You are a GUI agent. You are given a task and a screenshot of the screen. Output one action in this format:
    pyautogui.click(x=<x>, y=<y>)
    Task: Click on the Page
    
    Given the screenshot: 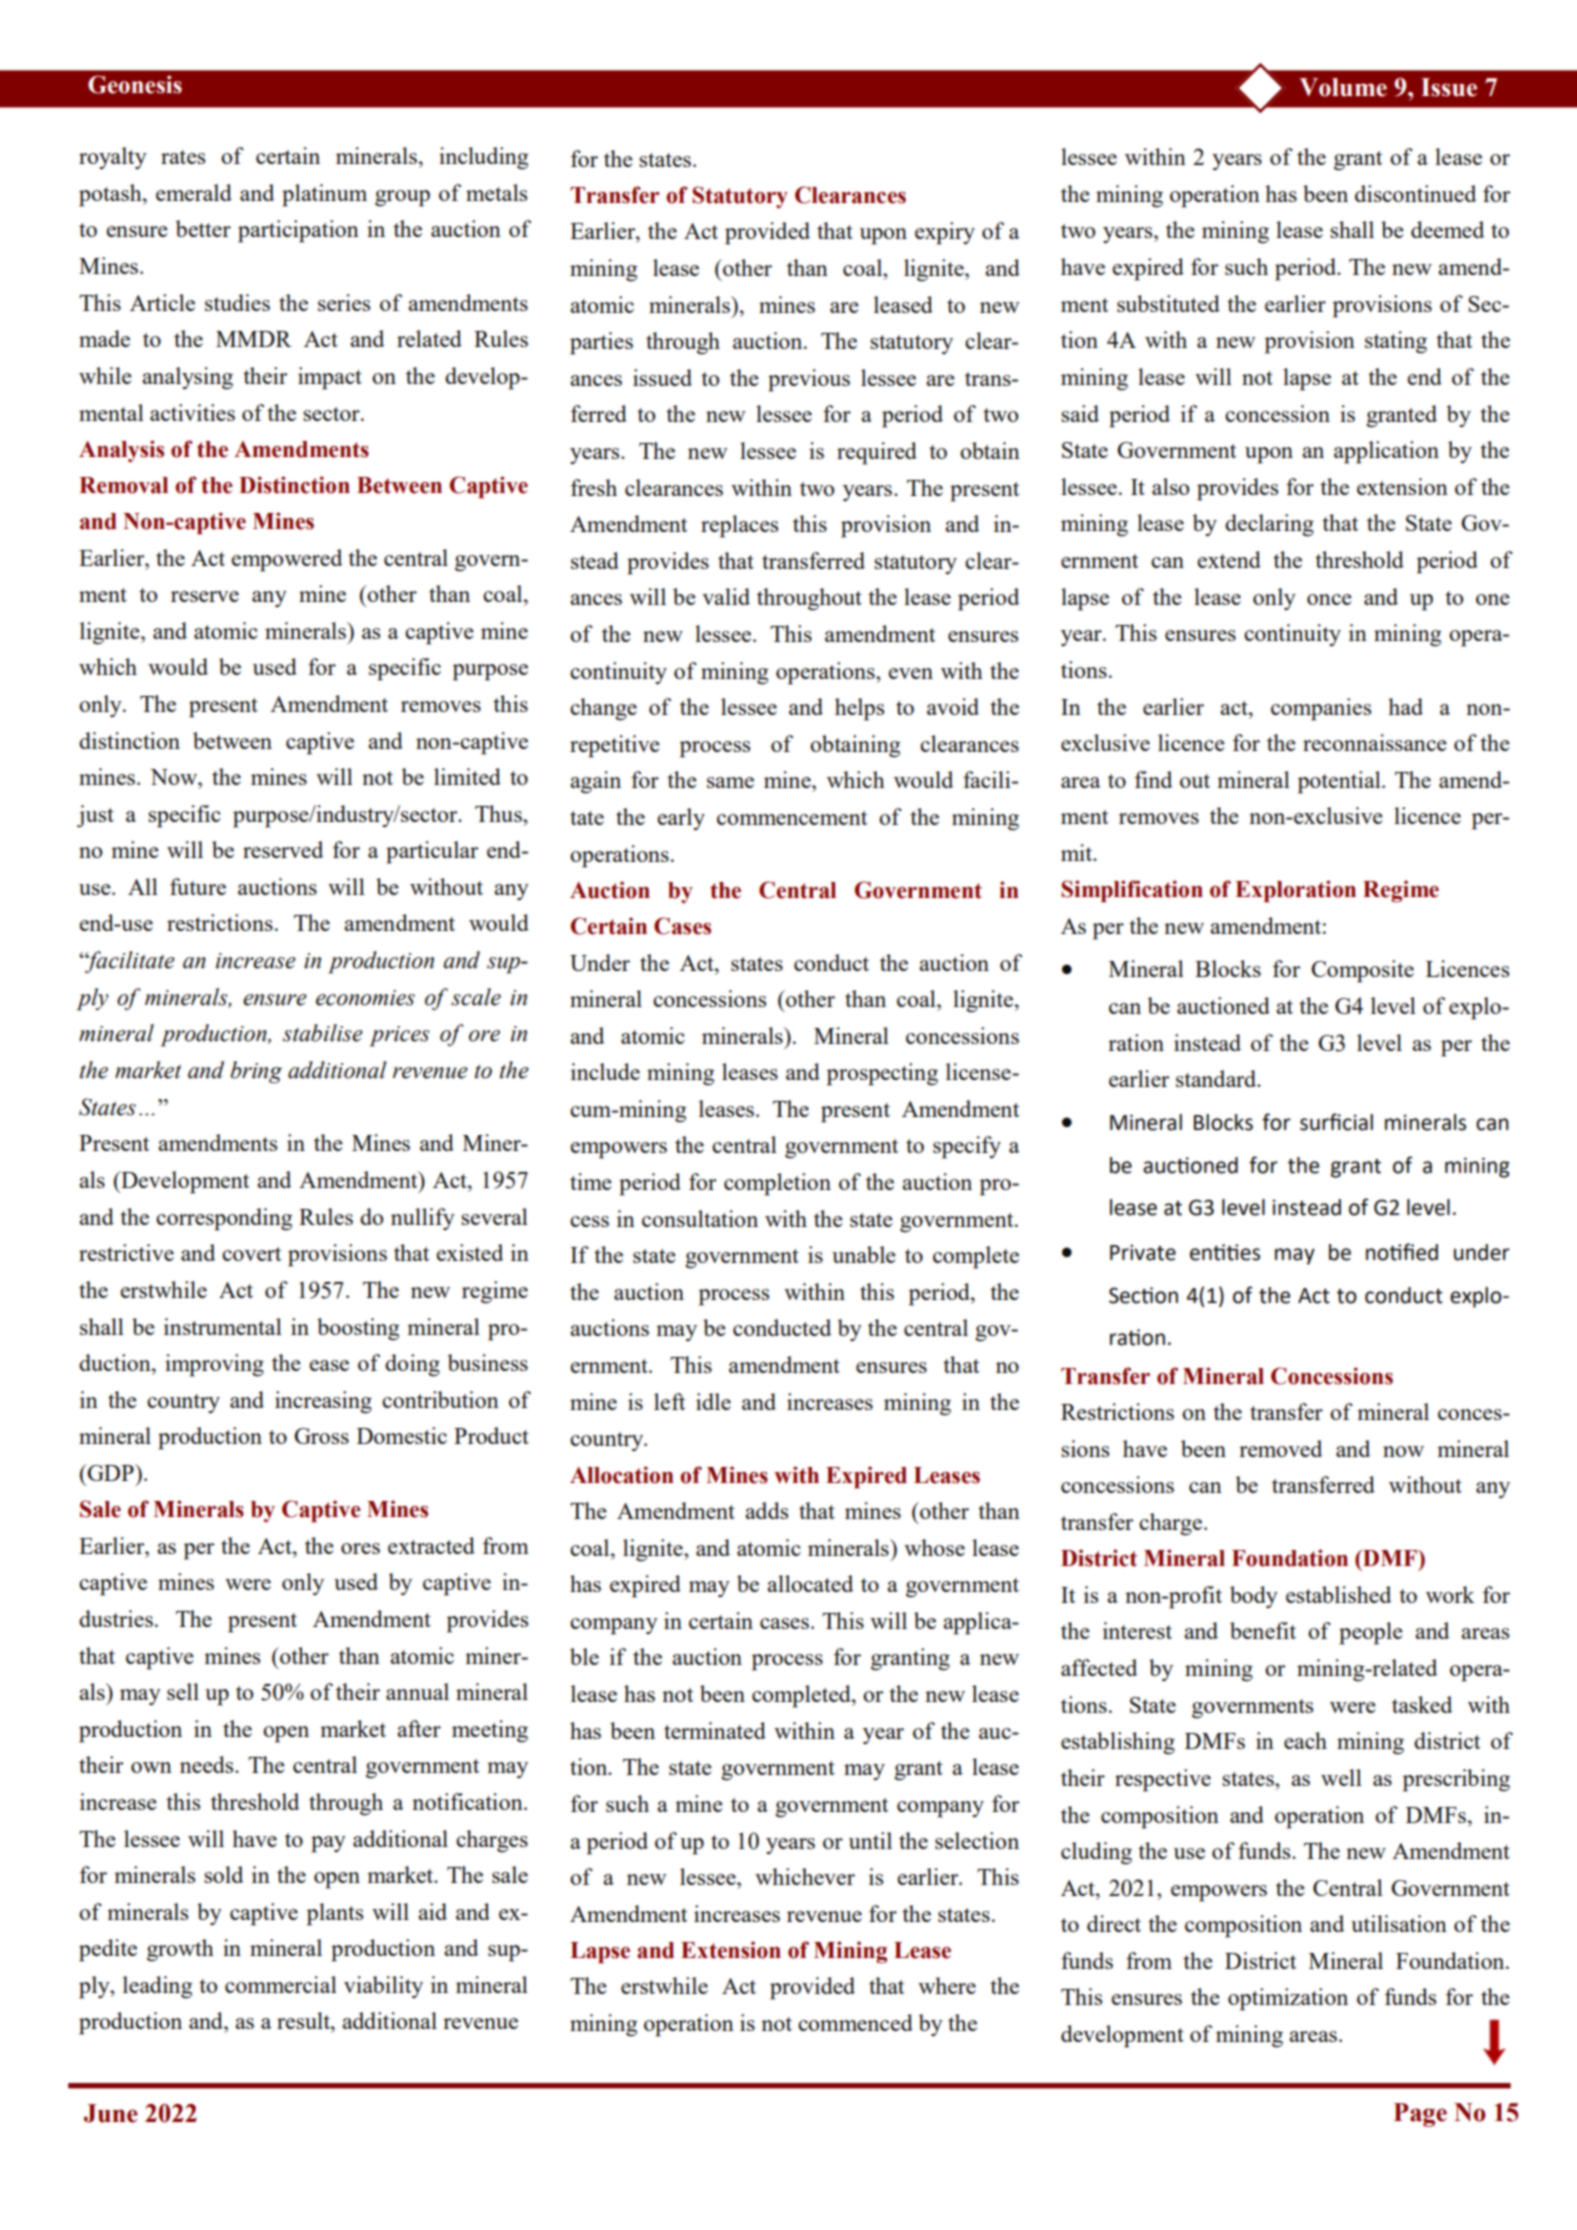 What is the action you would take?
    pyautogui.click(x=1420, y=2115)
